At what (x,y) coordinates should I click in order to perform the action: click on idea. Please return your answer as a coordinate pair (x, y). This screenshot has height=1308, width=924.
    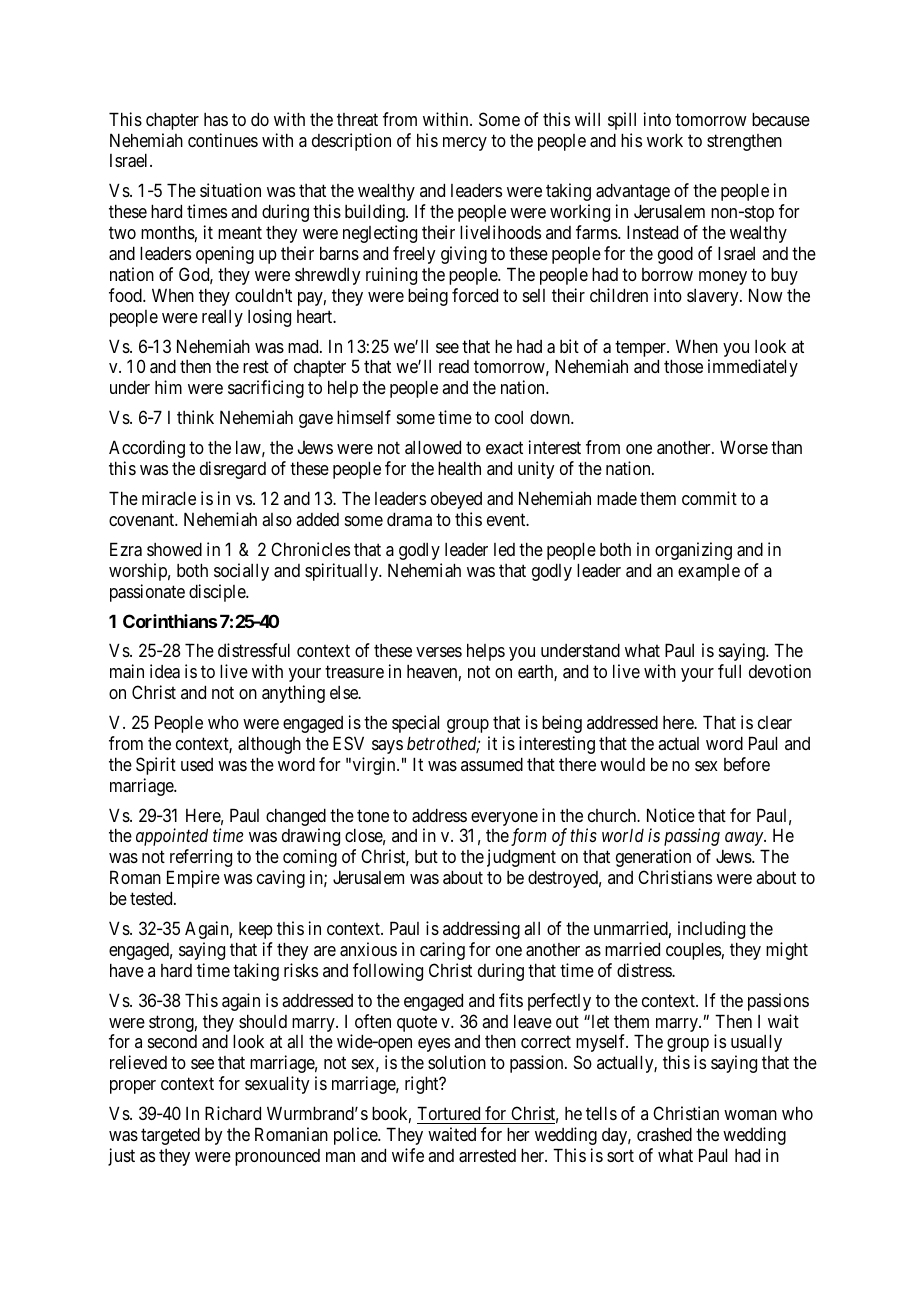
    Looking at the image, I should click on (165, 671).
